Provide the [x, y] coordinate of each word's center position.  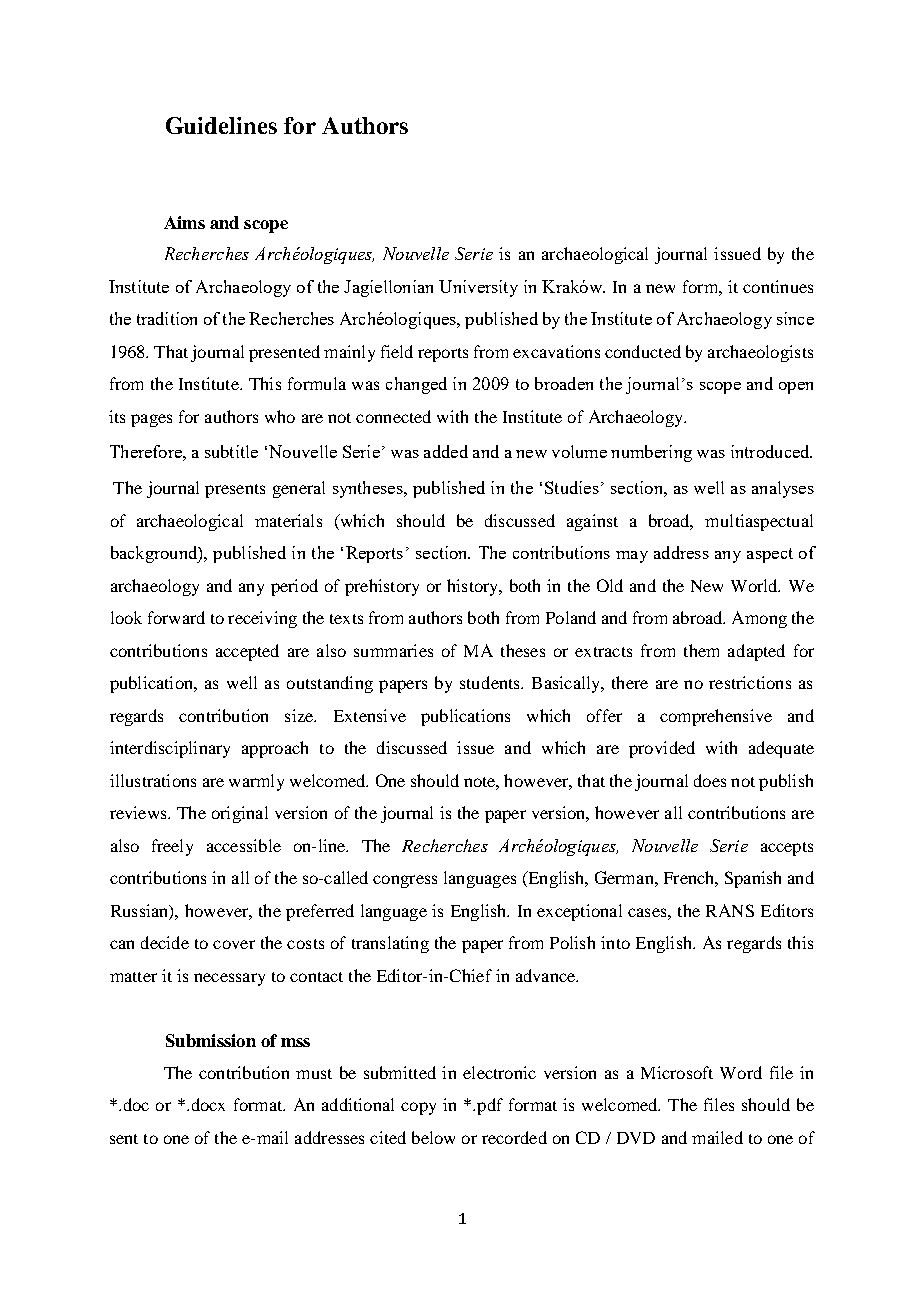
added [446, 451]
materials [288, 520]
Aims [184, 222]
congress [405, 881]
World [755, 585]
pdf [490, 1106]
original [240, 814]
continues [778, 286]
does [710, 780]
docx [208, 1104]
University [478, 288]
